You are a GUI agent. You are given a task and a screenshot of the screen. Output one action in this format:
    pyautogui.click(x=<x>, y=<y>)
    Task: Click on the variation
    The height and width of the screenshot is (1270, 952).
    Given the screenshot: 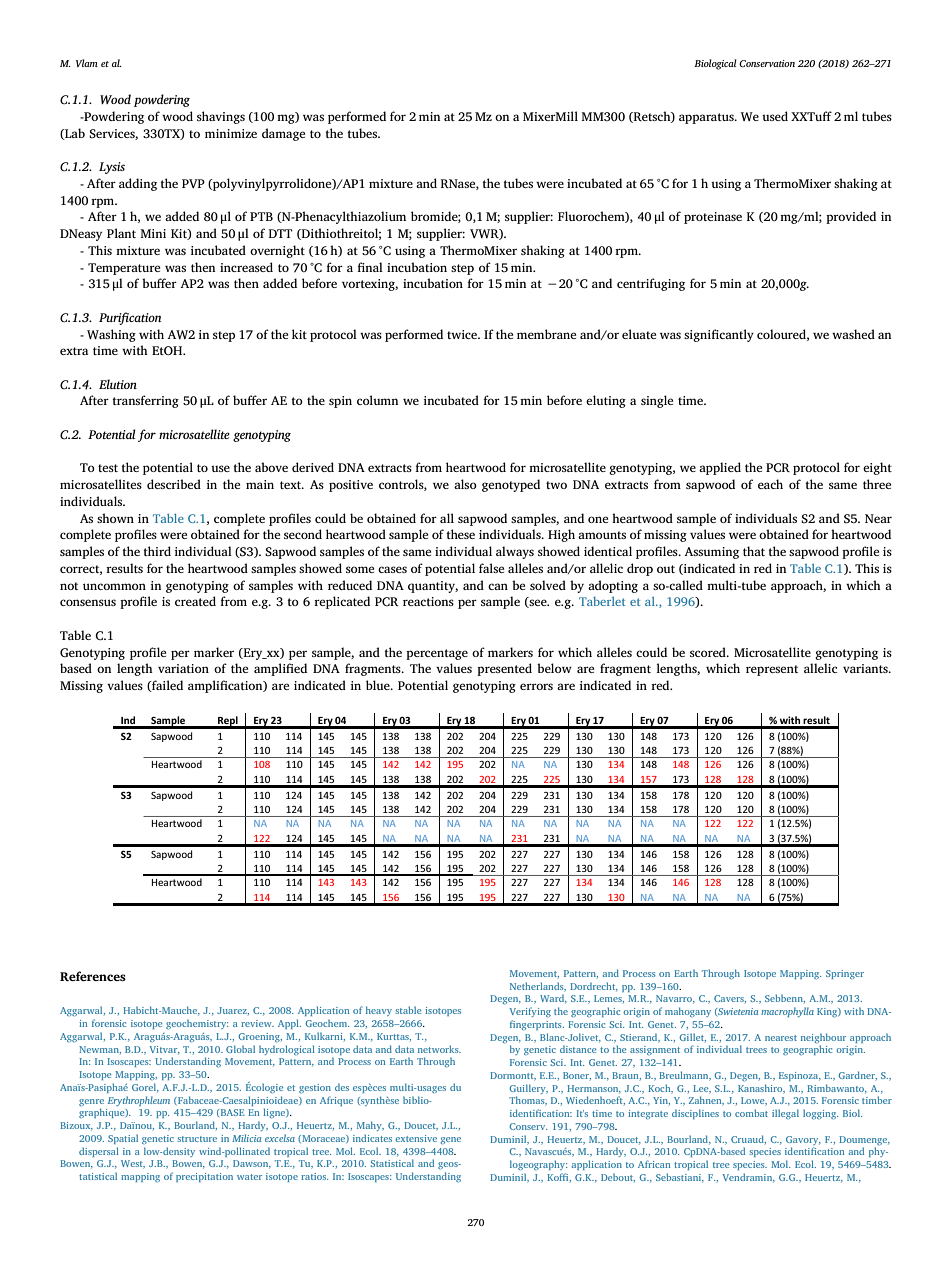 What is the action you would take?
    pyautogui.click(x=183, y=668)
